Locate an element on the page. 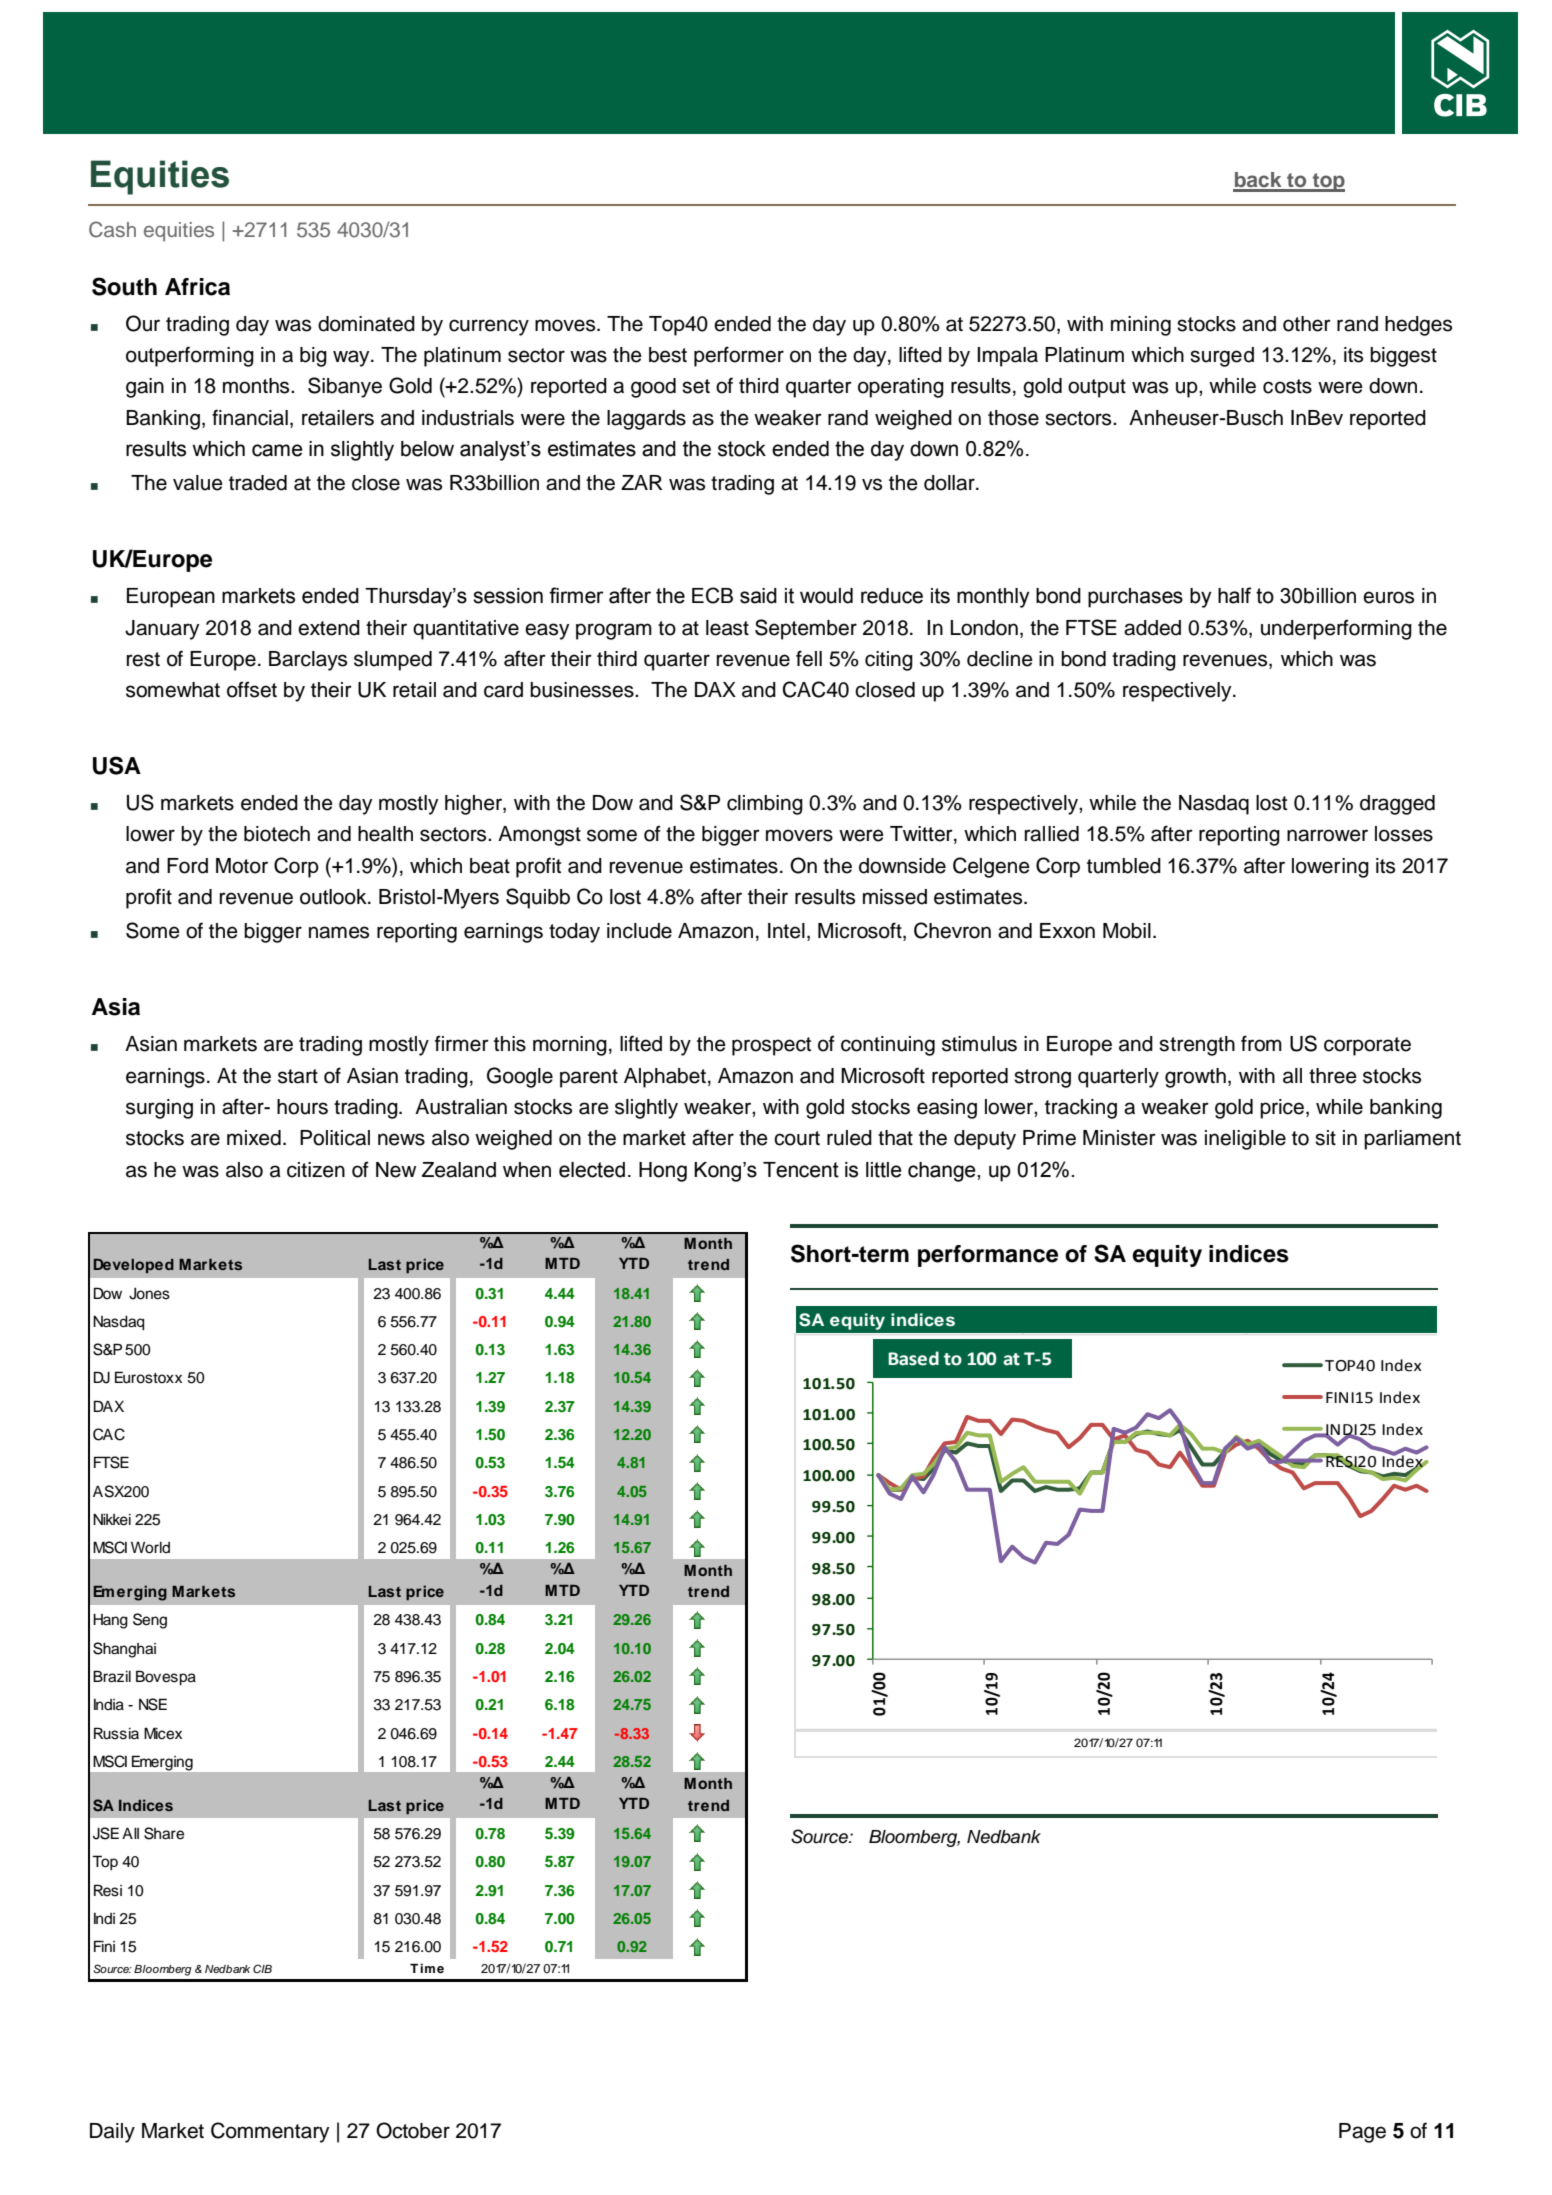 This image has width=1552, height=2195. Based is located at coordinates (913, 1358).
